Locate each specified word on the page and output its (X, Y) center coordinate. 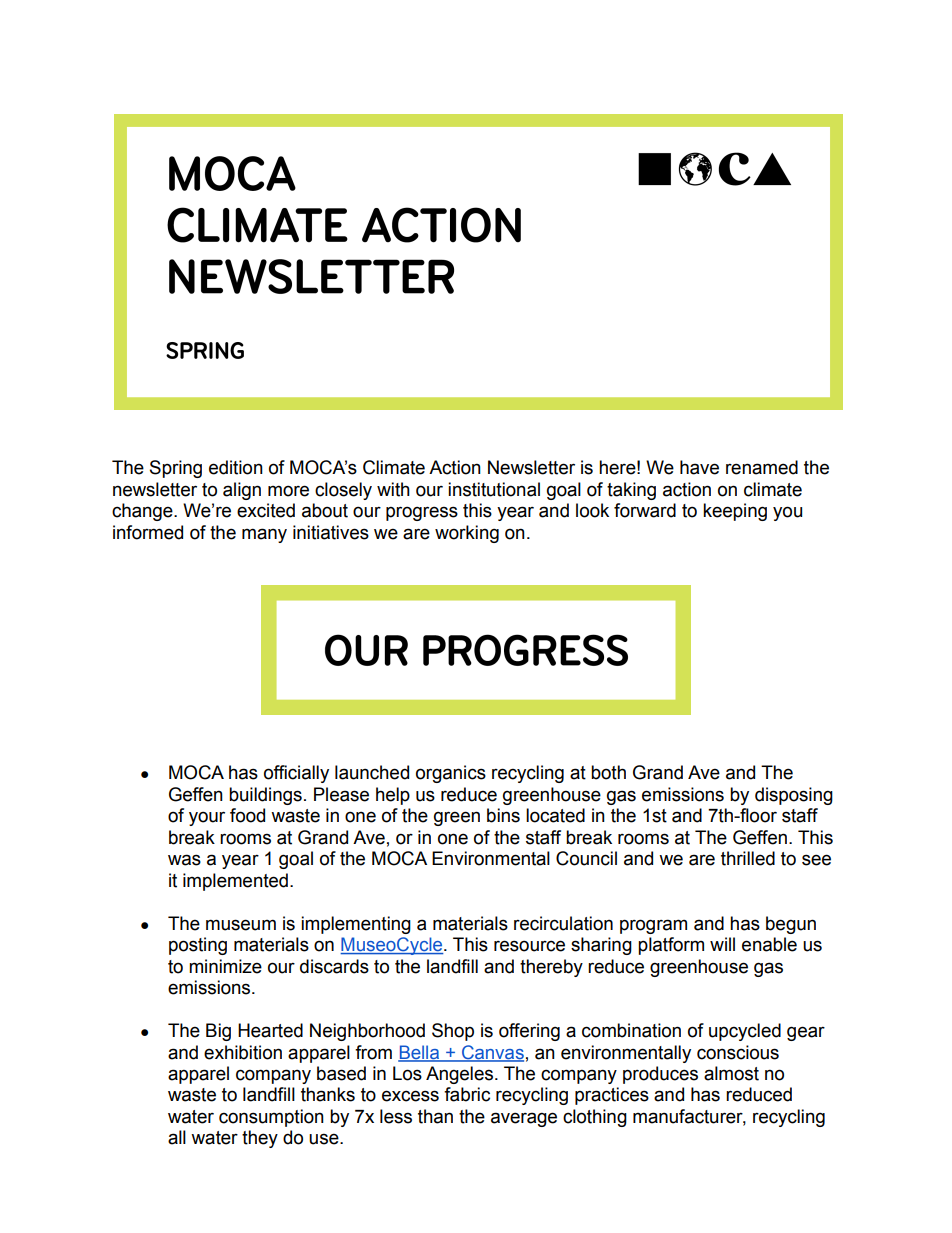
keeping (735, 512)
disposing (794, 796)
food (247, 815)
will (722, 944)
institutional (494, 489)
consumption (271, 1118)
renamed (762, 467)
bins (503, 815)
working (467, 534)
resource (529, 946)
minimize (225, 966)
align (242, 491)
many (264, 535)
